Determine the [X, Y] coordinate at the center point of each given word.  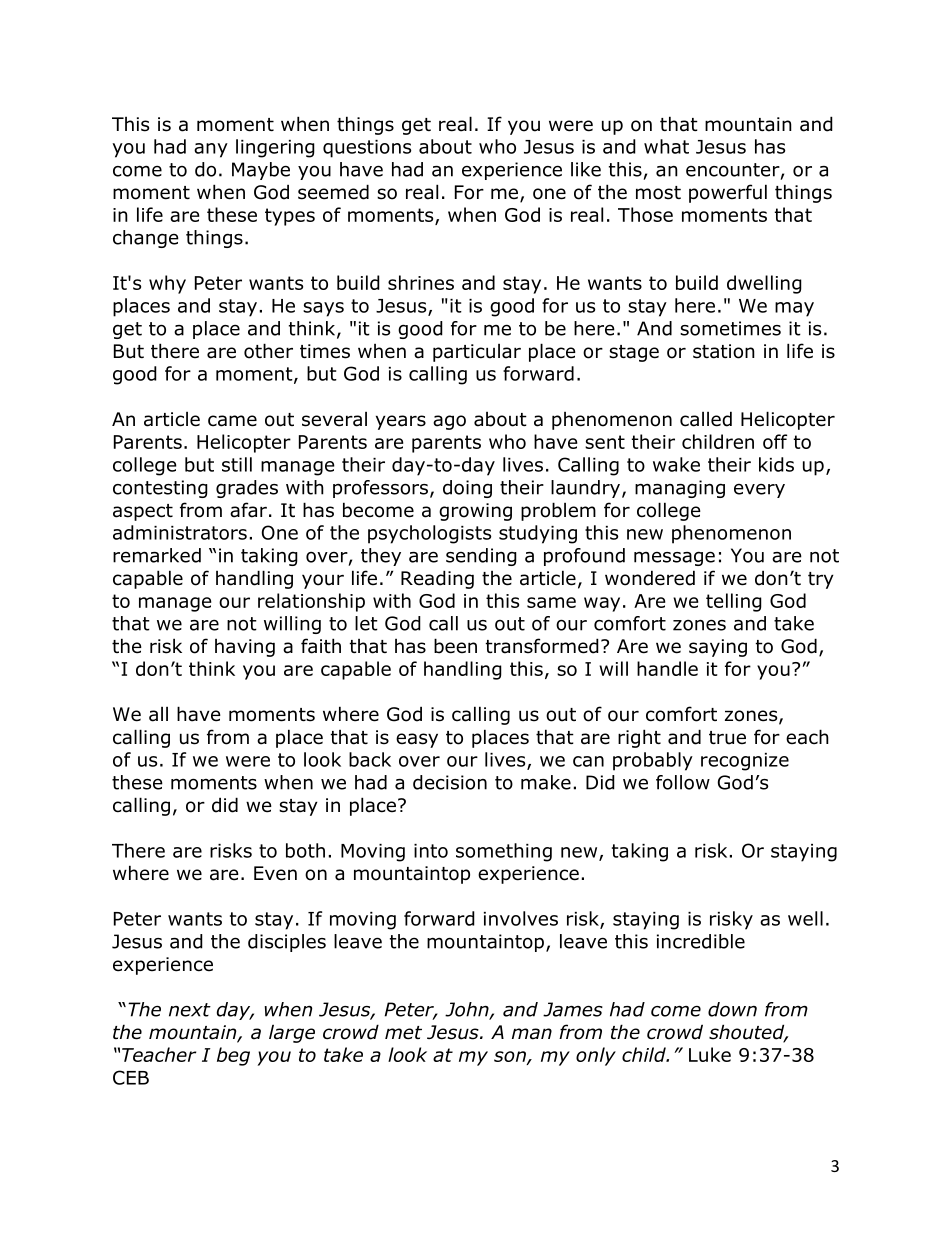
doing [467, 489]
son [511, 1057]
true [727, 738]
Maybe [261, 171]
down [732, 1009]
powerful [728, 193]
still [237, 464]
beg [233, 1056]
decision [450, 782]
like [586, 169]
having [245, 648]
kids [776, 464]
